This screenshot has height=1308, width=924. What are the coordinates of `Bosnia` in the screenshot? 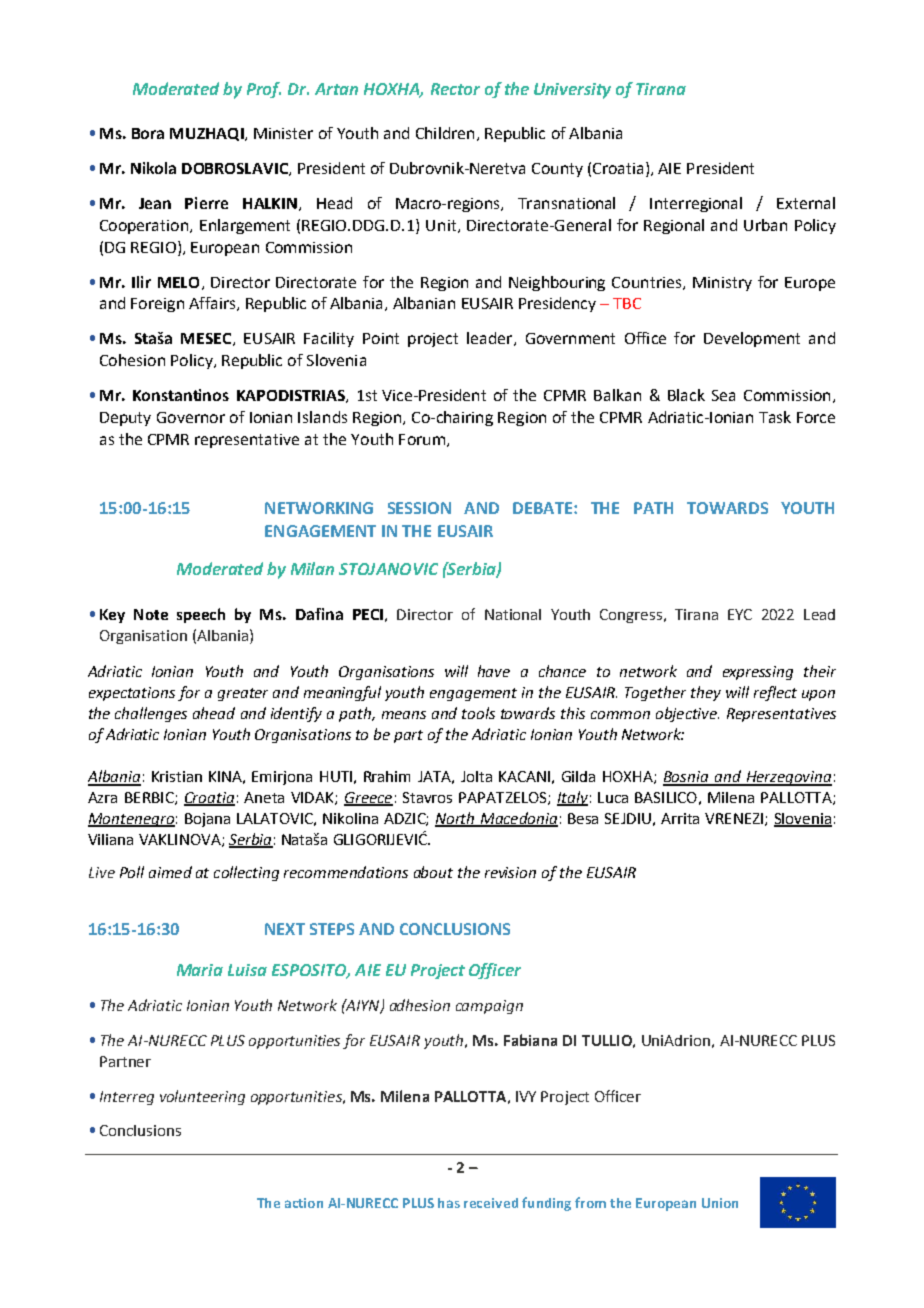 It's located at (687, 778).
